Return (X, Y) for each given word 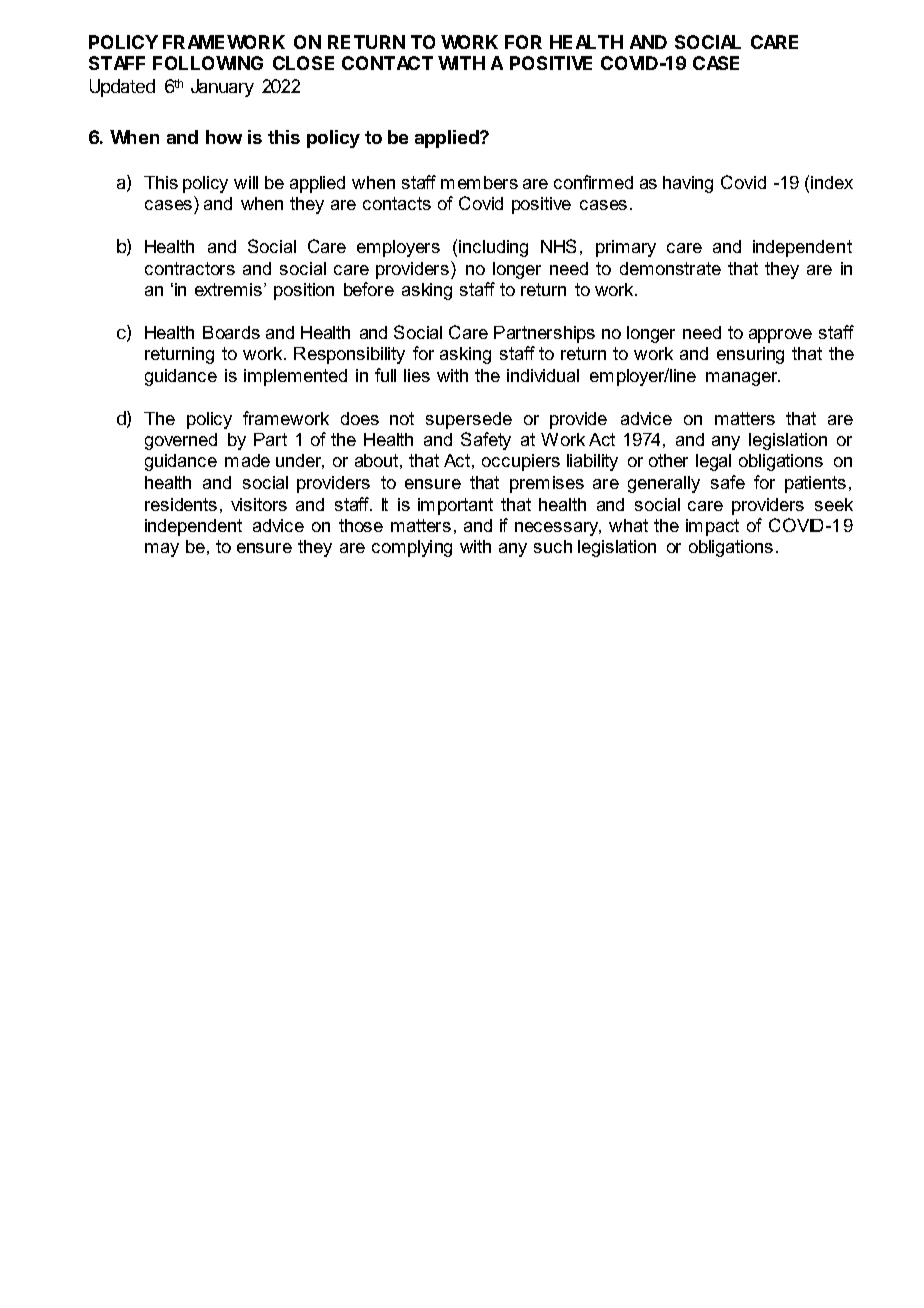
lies (417, 375)
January (222, 88)
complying (412, 548)
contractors (190, 268)
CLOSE (303, 63)
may (162, 550)
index (832, 182)
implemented (295, 377)
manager (743, 379)
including (493, 248)
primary (626, 248)
